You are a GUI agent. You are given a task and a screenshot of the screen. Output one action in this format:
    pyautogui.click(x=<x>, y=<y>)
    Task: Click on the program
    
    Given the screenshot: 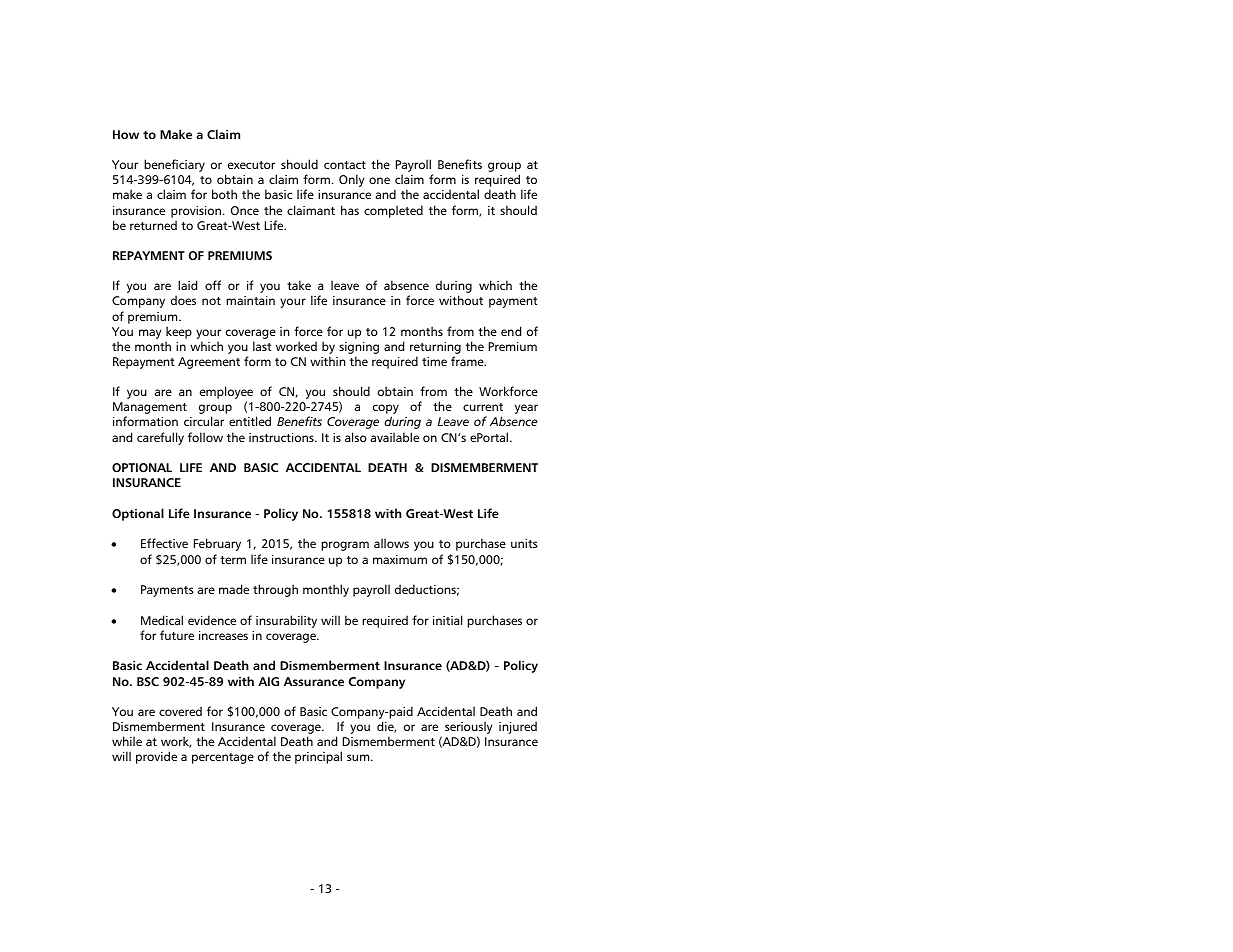 What is the action you would take?
    pyautogui.click(x=345, y=546)
